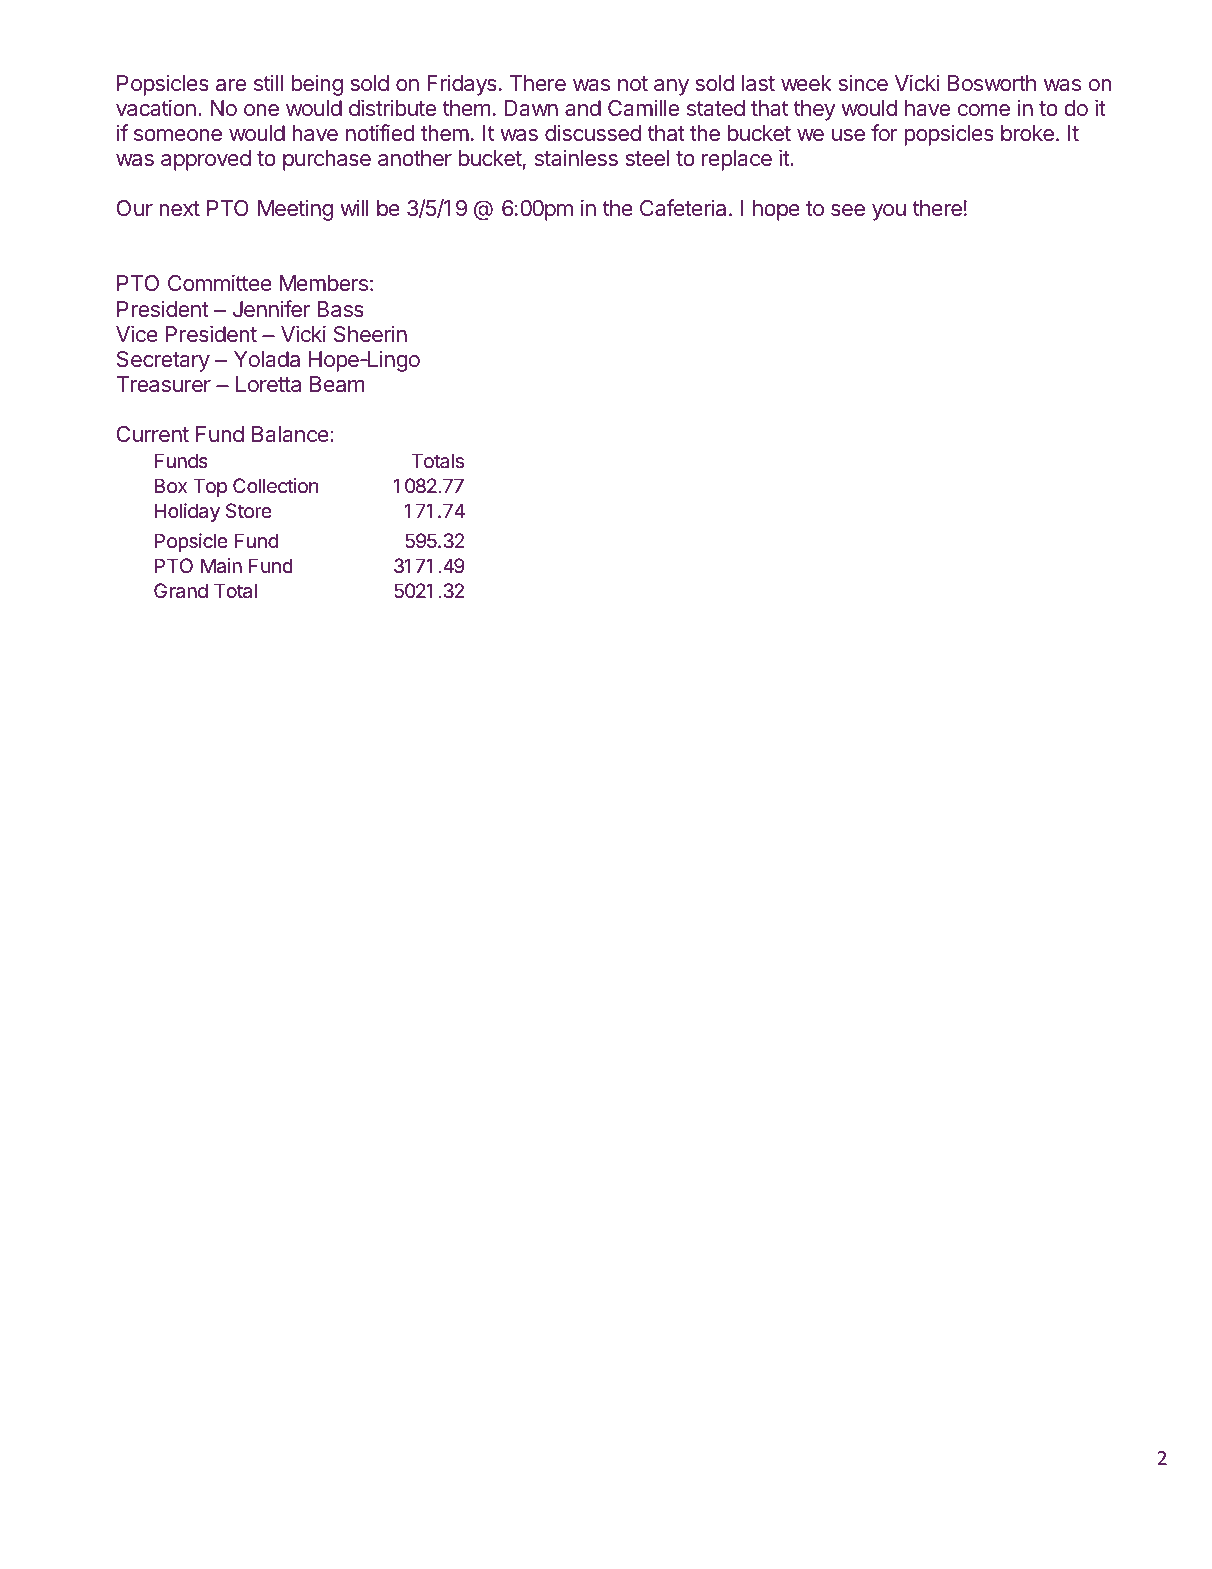 The width and height of the image is (1212, 1569). What do you see at coordinates (984, 110) in the image?
I see `come` at bounding box center [984, 110].
